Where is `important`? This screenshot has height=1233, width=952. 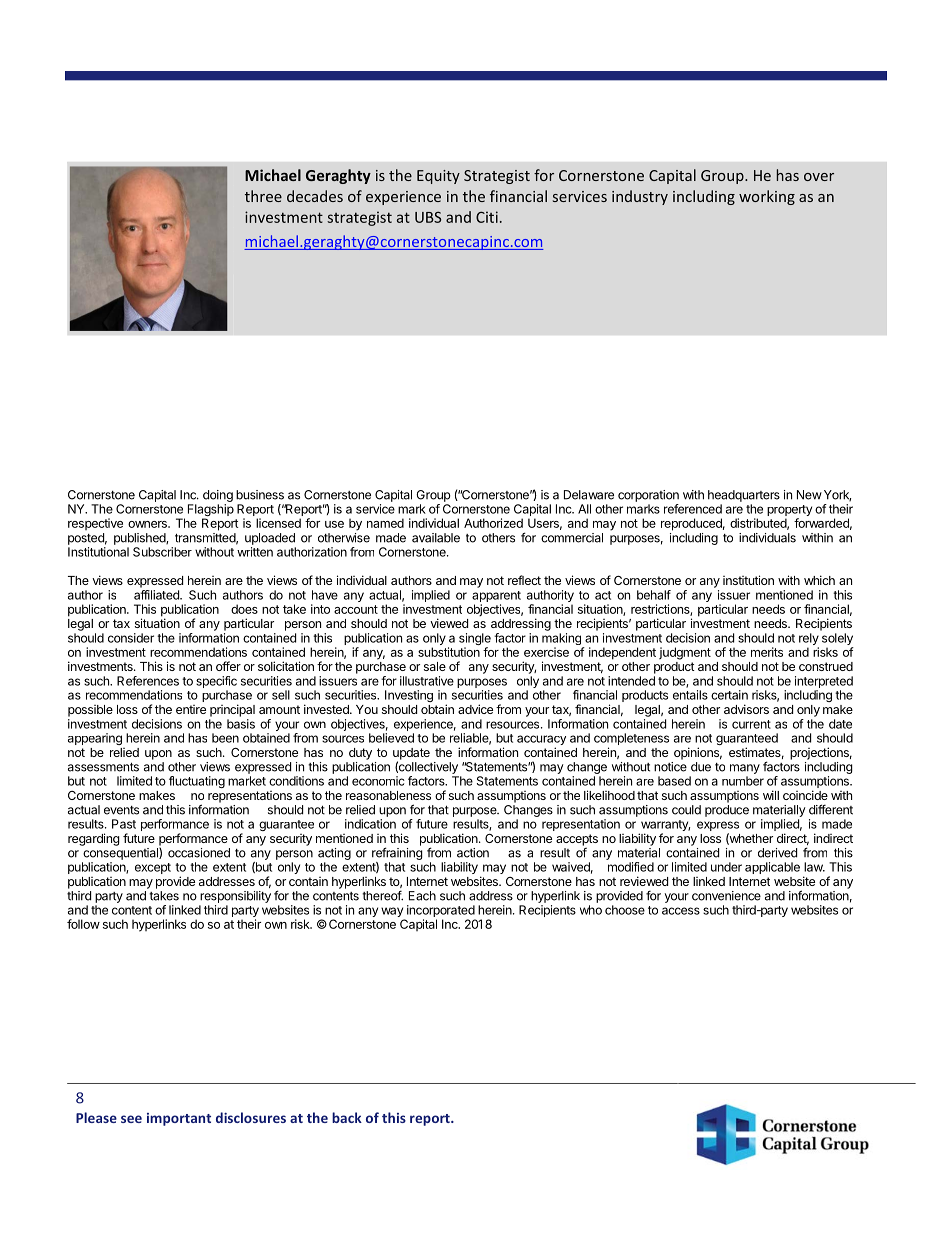
important is located at coordinates (179, 1119).
